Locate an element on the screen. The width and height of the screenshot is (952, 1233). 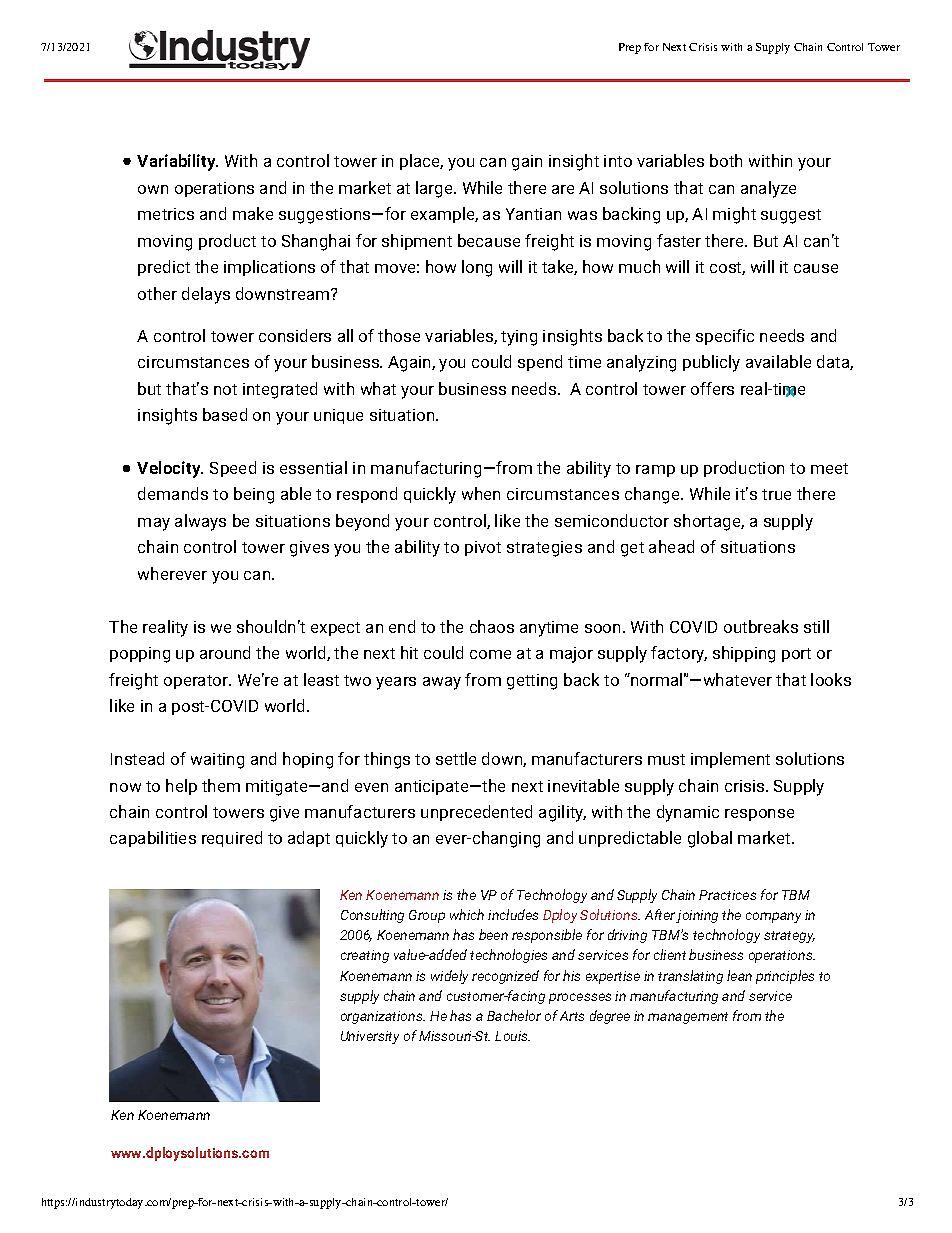
make is located at coordinates (253, 213).
